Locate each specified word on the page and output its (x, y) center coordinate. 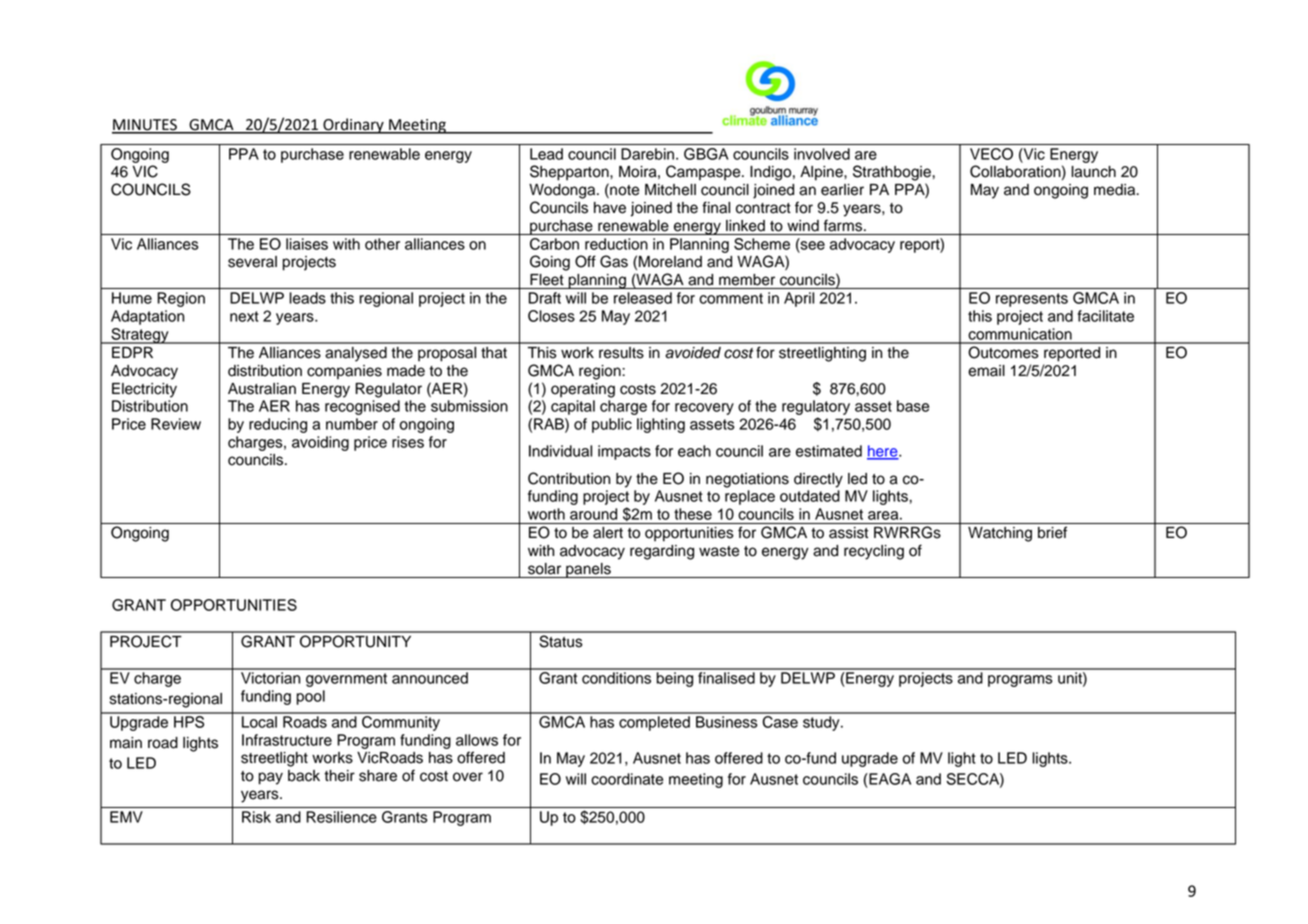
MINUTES (145, 126)
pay (271, 778)
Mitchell (670, 190)
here (883, 452)
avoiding (320, 443)
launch (1093, 172)
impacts (624, 452)
